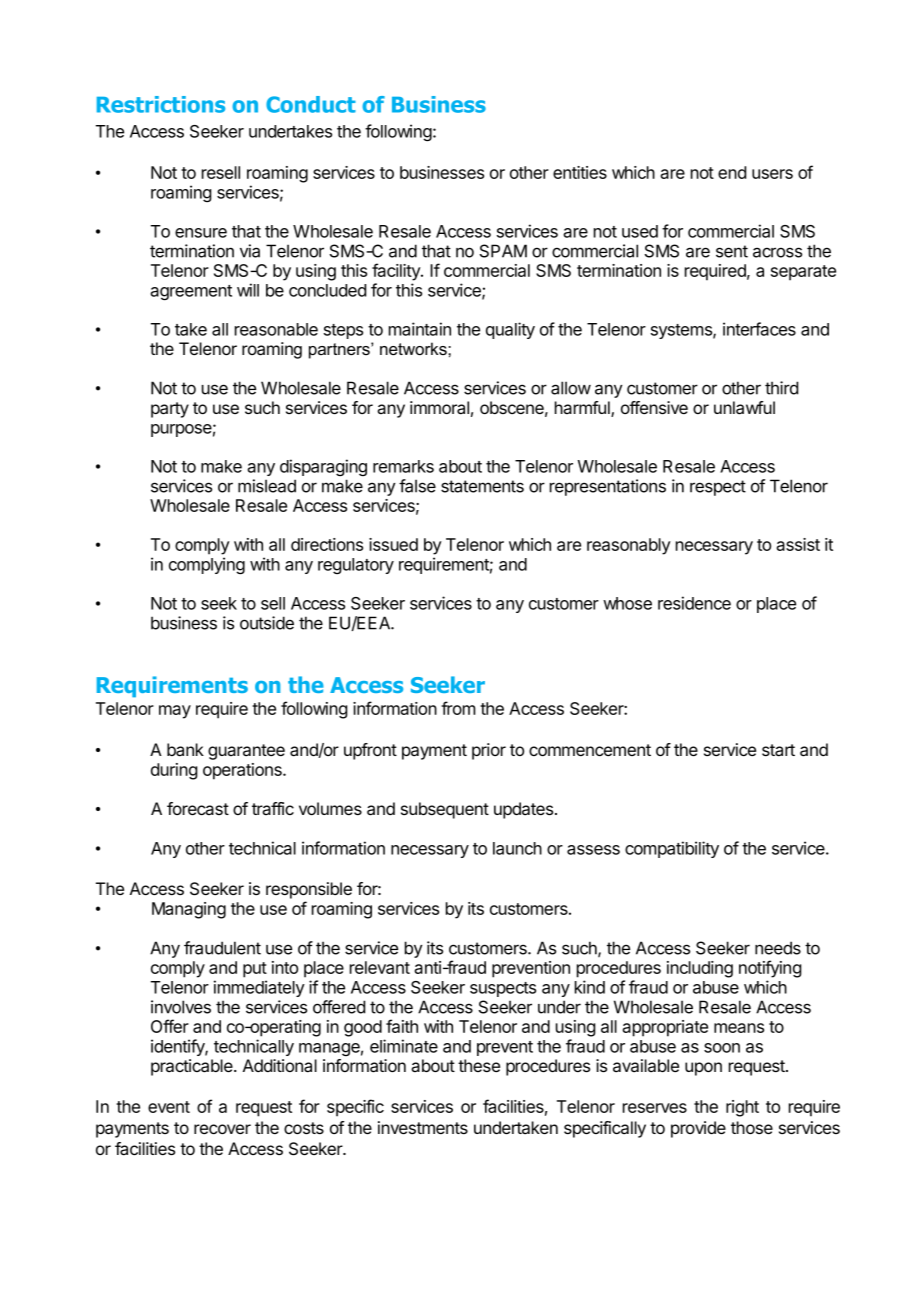  Describe the element at coordinates (510, 330) in the page. I see `quality` at that location.
